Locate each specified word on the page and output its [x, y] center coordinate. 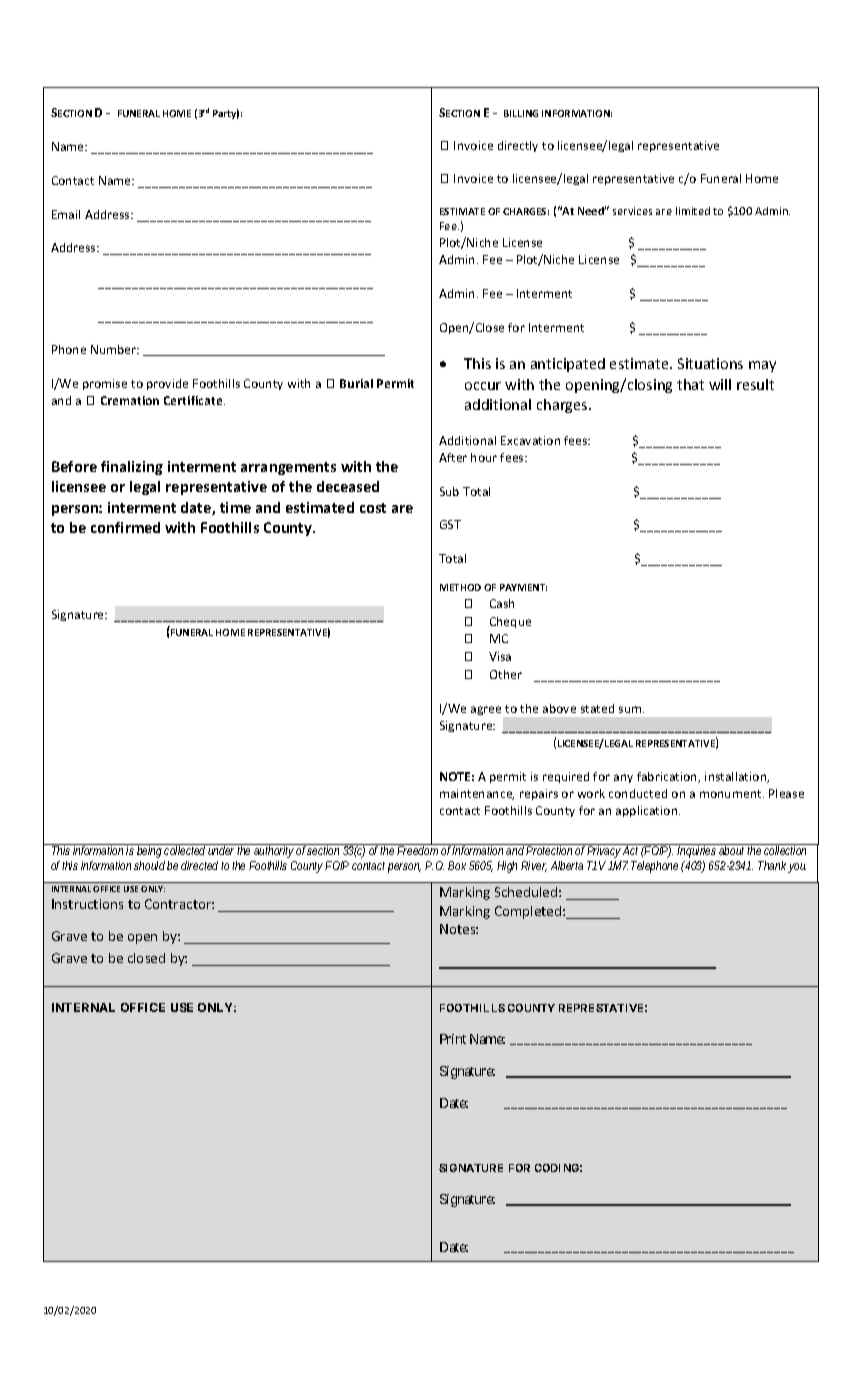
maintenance [477, 794]
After [453, 457]
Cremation [130, 400]
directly [518, 146]
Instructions [87, 904]
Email [66, 214]
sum [631, 709]
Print [453, 1039]
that [690, 384]
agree [486, 710]
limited [693, 211]
